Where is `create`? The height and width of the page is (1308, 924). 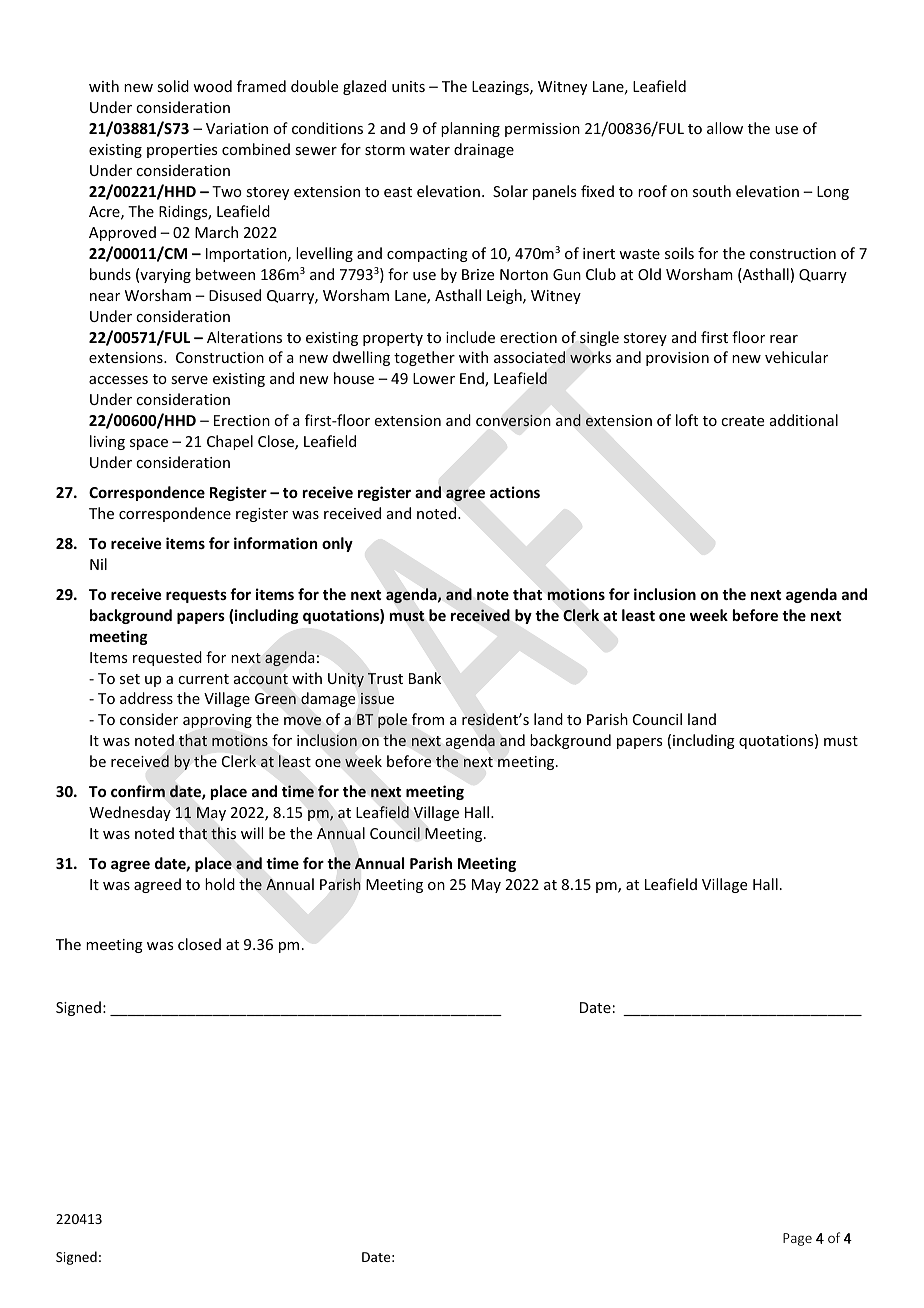
create is located at coordinates (742, 421).
